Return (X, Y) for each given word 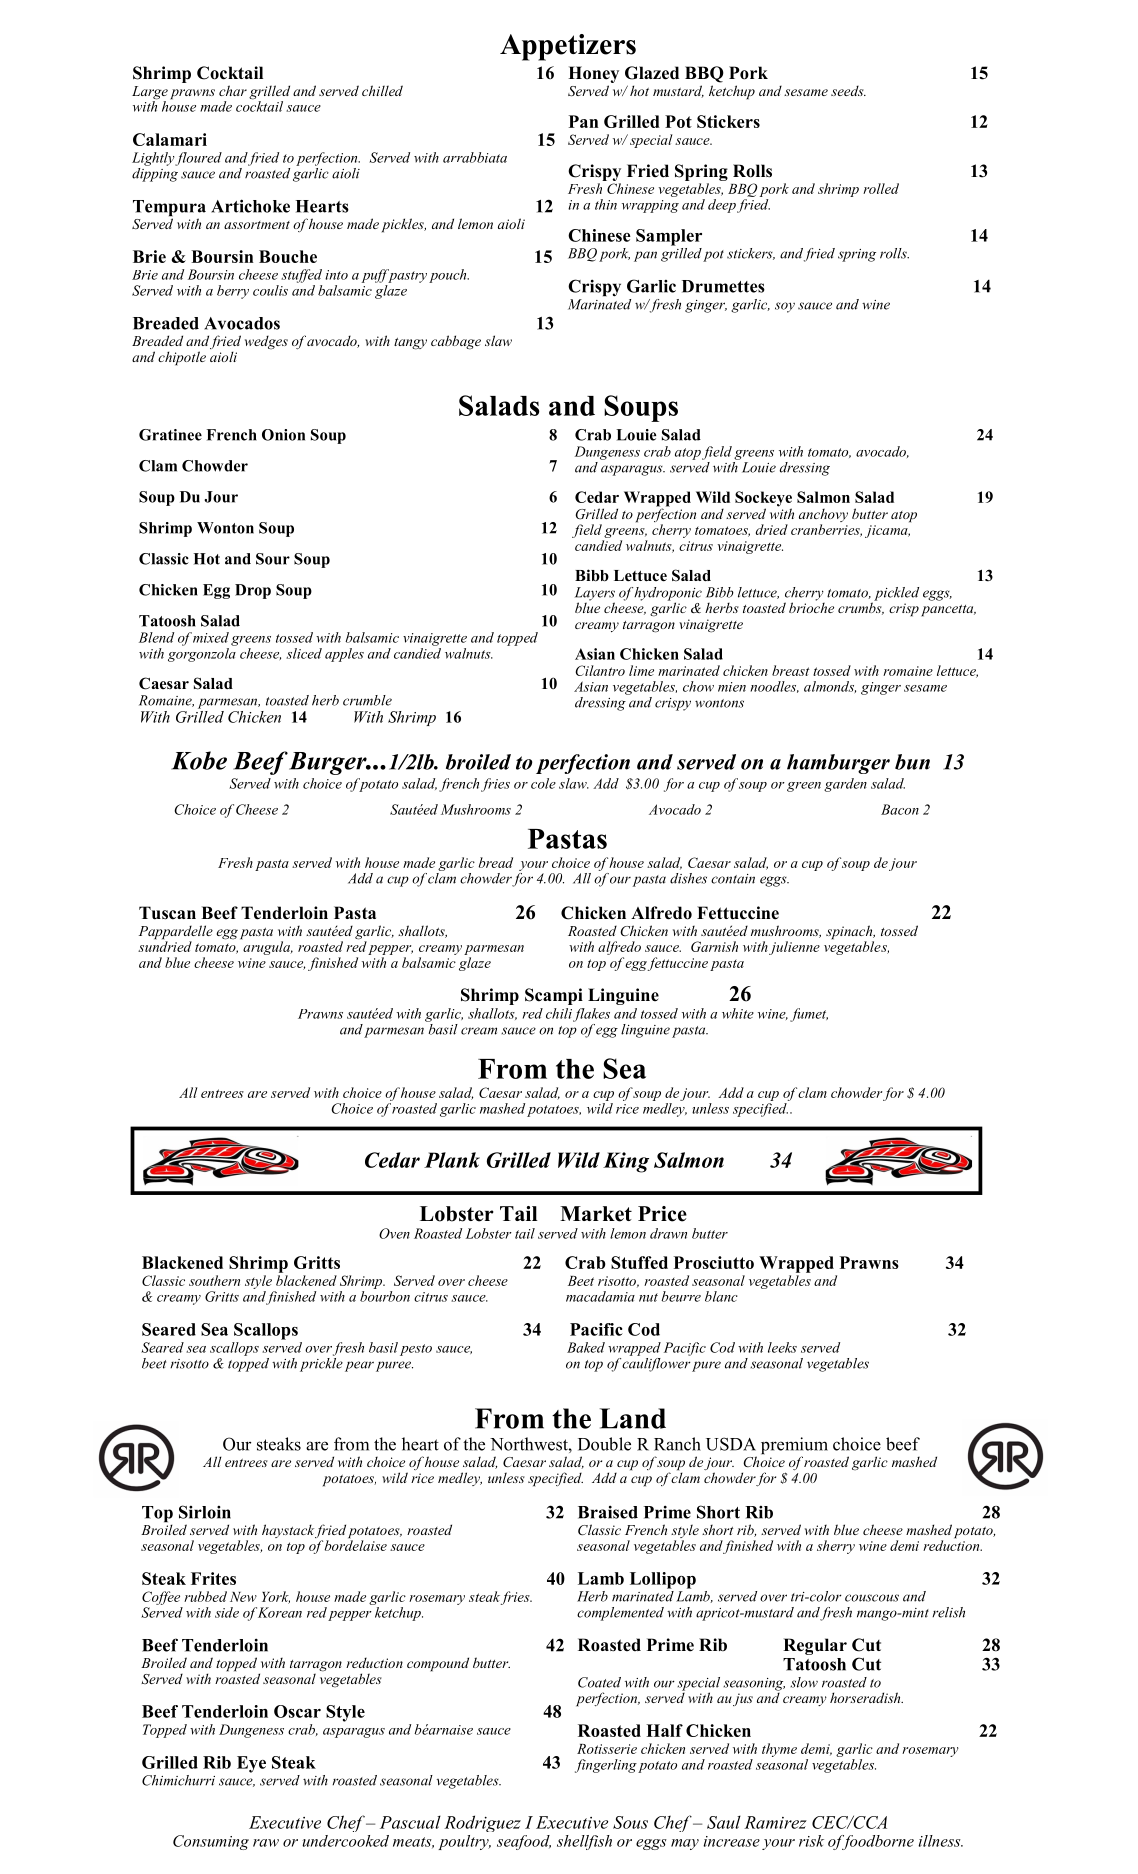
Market (596, 1214)
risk (811, 1841)
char (233, 90)
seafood (524, 1842)
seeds (848, 90)
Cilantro (600, 670)
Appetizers (568, 47)
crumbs (861, 607)
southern (214, 1280)
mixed (211, 637)
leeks (782, 1347)
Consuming (211, 1842)
